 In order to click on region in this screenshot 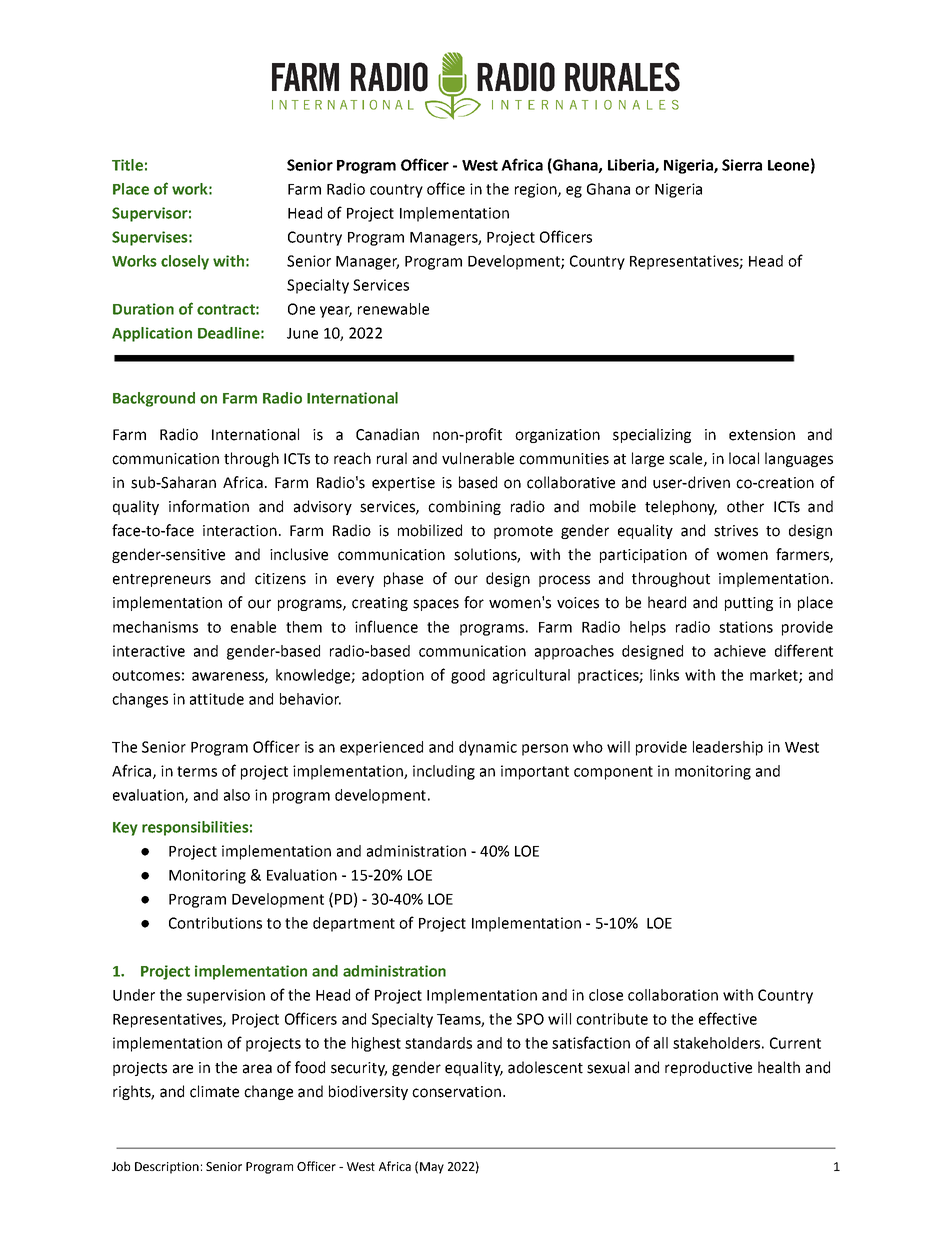, I will do `click(537, 190)`.
